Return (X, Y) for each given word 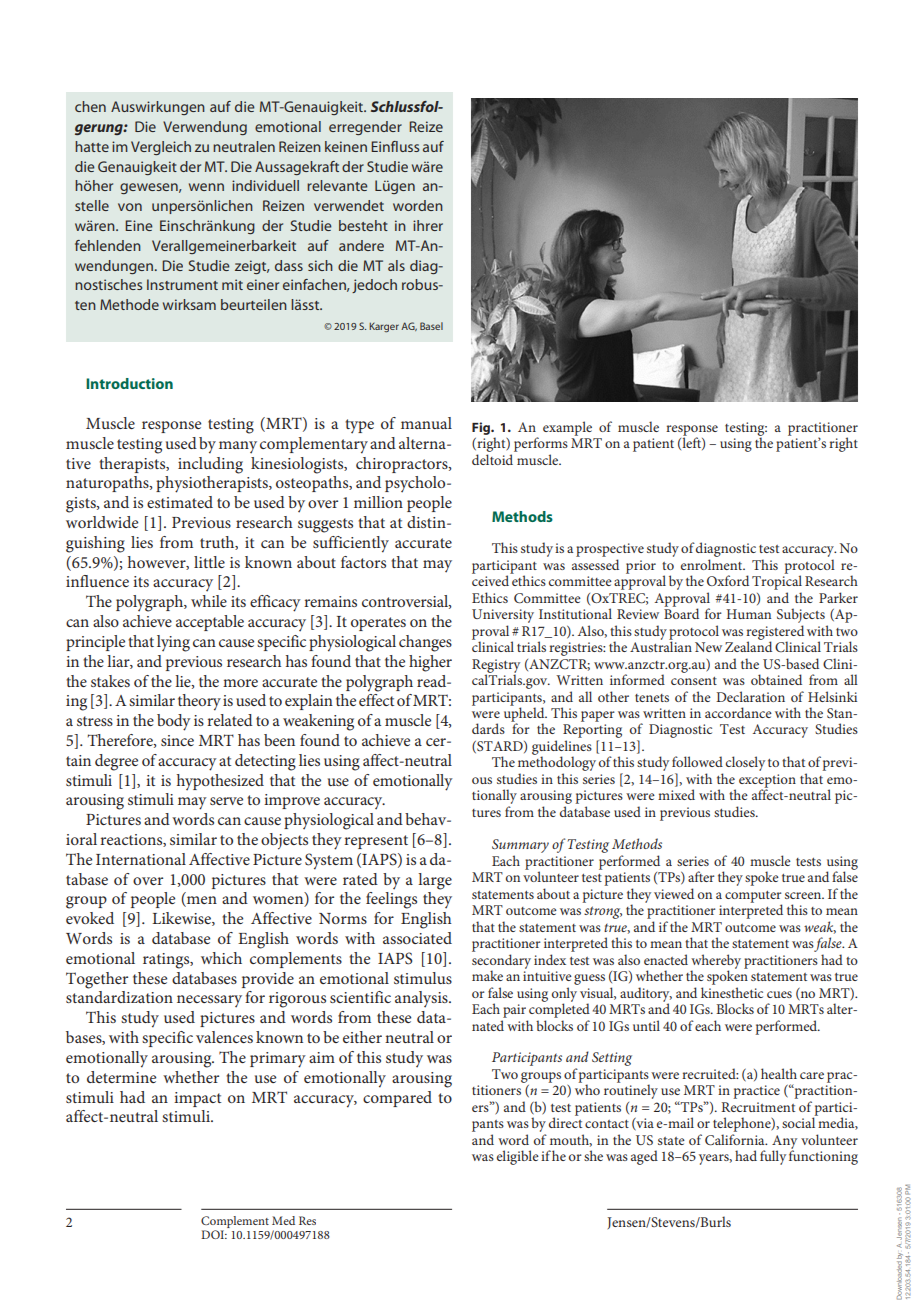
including (210, 465)
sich (320, 265)
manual (426, 423)
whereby (716, 962)
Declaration (750, 696)
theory (199, 702)
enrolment (713, 564)
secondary (501, 962)
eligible (518, 1157)
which (221, 958)
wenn (206, 187)
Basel (431, 326)
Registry (496, 667)
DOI (214, 1234)
